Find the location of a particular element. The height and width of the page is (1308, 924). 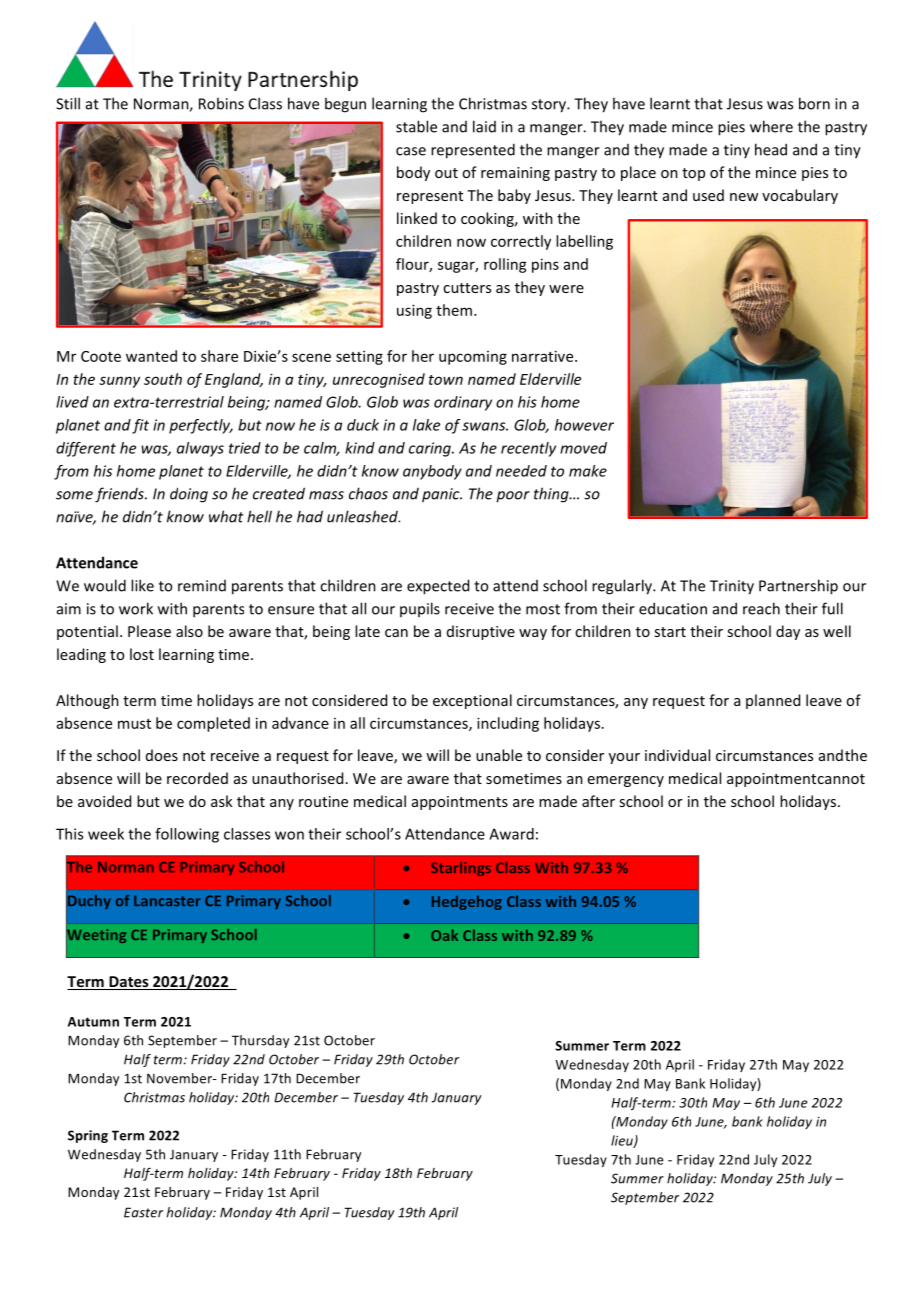

planned is located at coordinates (773, 701).
